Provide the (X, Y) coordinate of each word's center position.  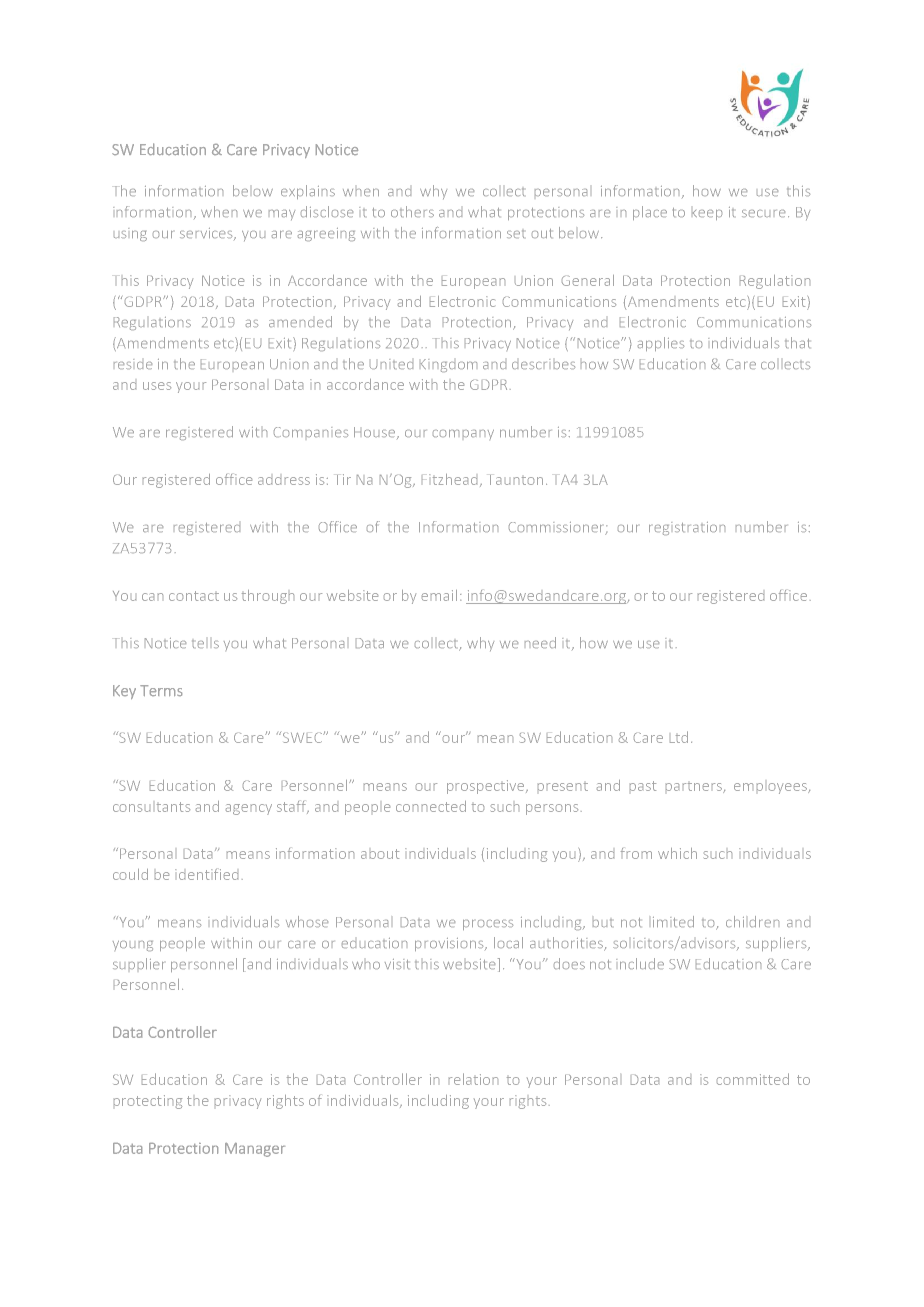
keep (707, 215)
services (207, 234)
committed (753, 1079)
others (412, 211)
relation (473, 1079)
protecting (148, 1102)
